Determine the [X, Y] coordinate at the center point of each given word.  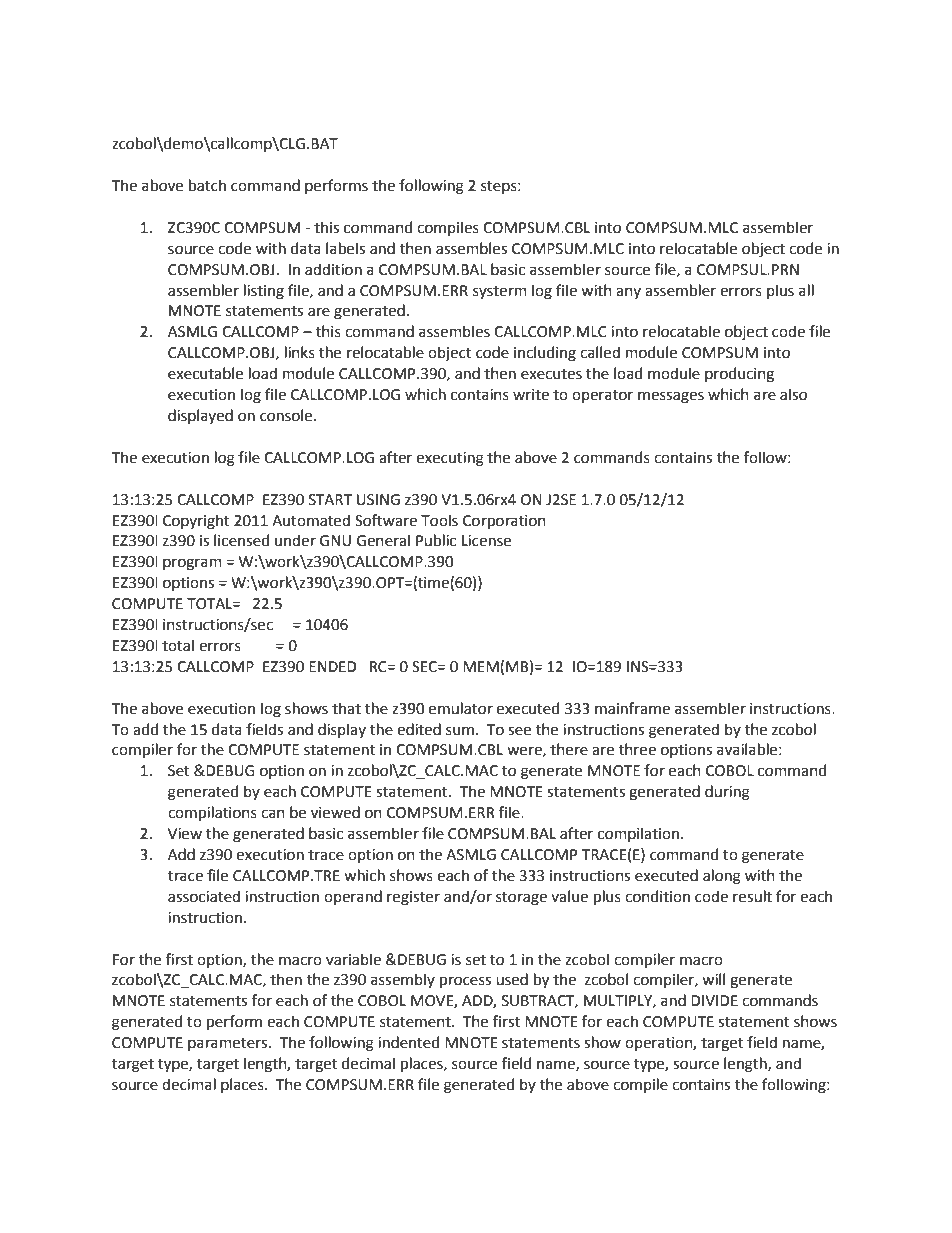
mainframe [632, 708]
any [628, 293]
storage [521, 899]
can [273, 814]
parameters [229, 1044]
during [727, 793]
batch [207, 185]
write [531, 395]
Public [436, 540]
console [287, 415]
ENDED [332, 666]
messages [671, 397]
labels [345, 248]
